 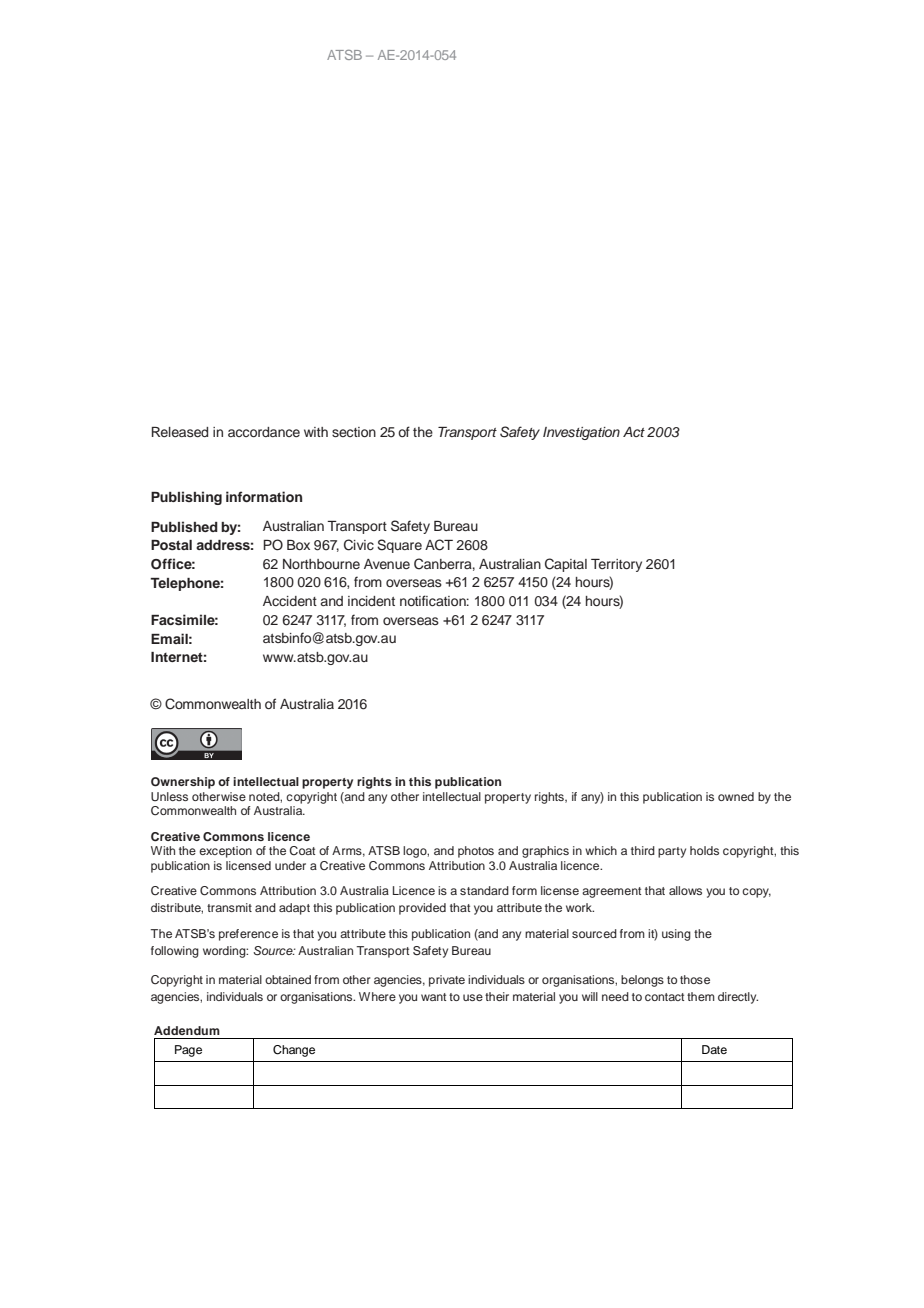 What do you see at coordinates (354, 432) in the screenshot?
I see `section` at bounding box center [354, 432].
